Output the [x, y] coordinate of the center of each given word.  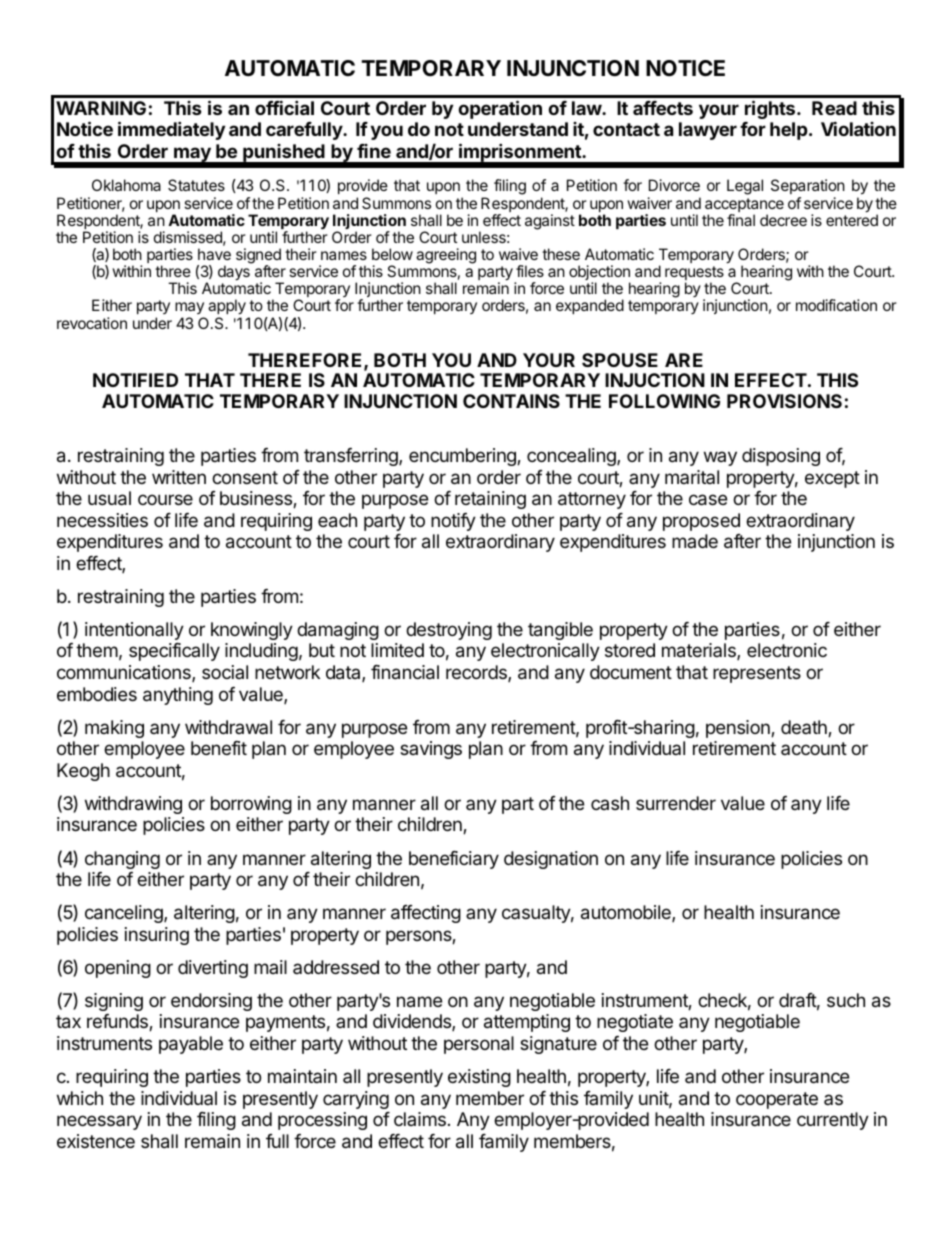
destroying [449, 631]
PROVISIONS [784, 401]
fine [374, 151]
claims [420, 1119]
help [790, 131]
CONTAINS [511, 401]
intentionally [134, 631]
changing [122, 860]
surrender [676, 803]
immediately [171, 130]
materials [700, 651]
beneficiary [454, 860]
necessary [99, 1122]
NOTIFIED [135, 380]
